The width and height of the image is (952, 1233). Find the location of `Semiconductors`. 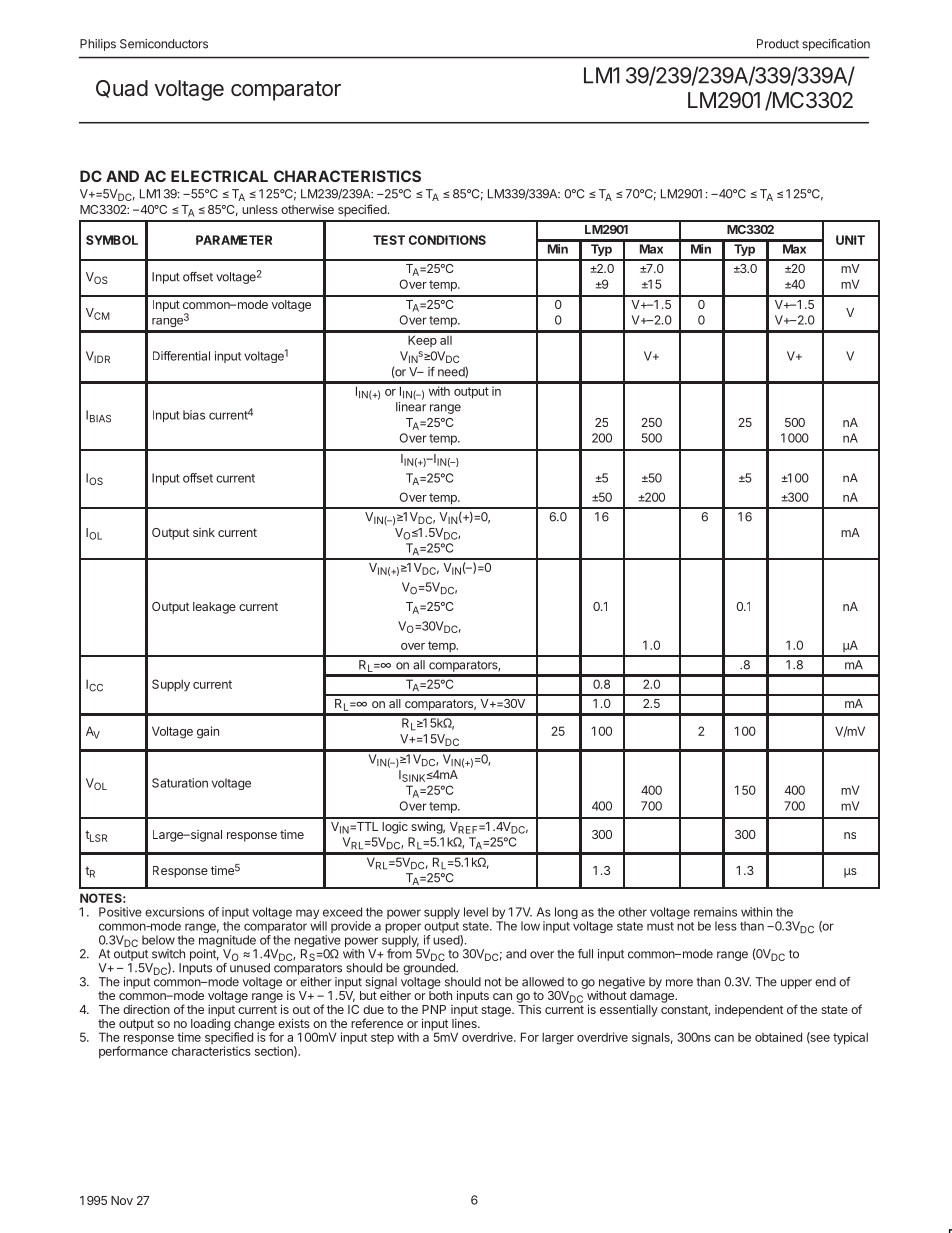

Semiconductors is located at coordinates (164, 44).
